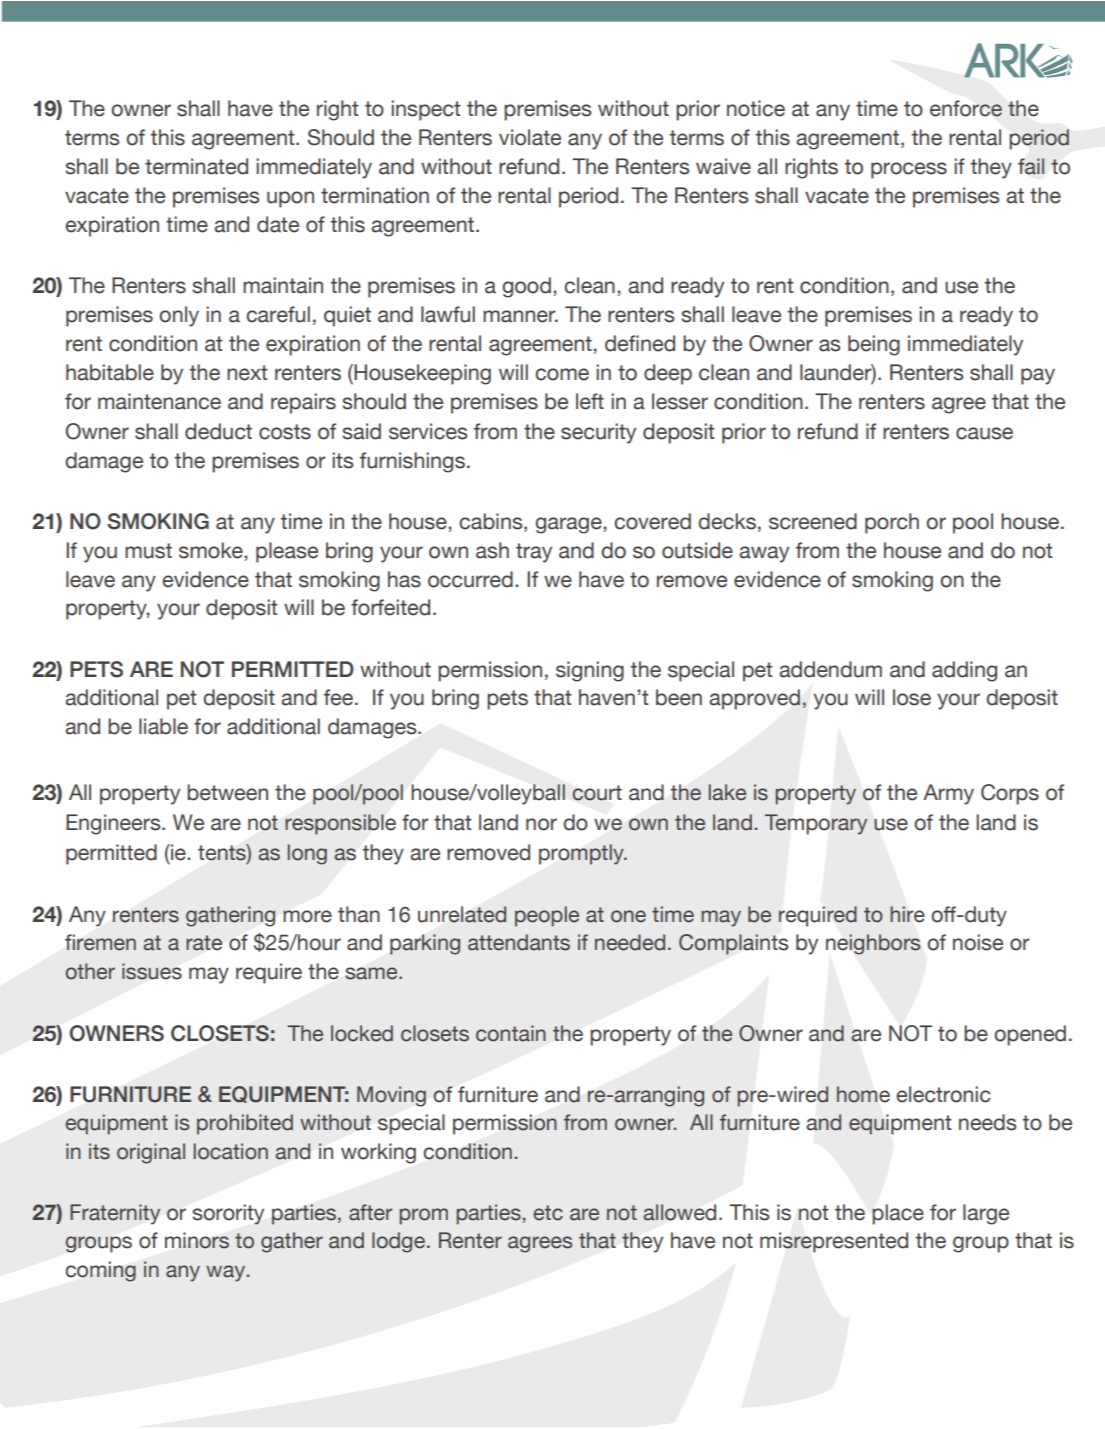 The width and height of the document is (1105, 1429). Describe the element at coordinates (964, 671) in the document. I see `adding` at that location.
